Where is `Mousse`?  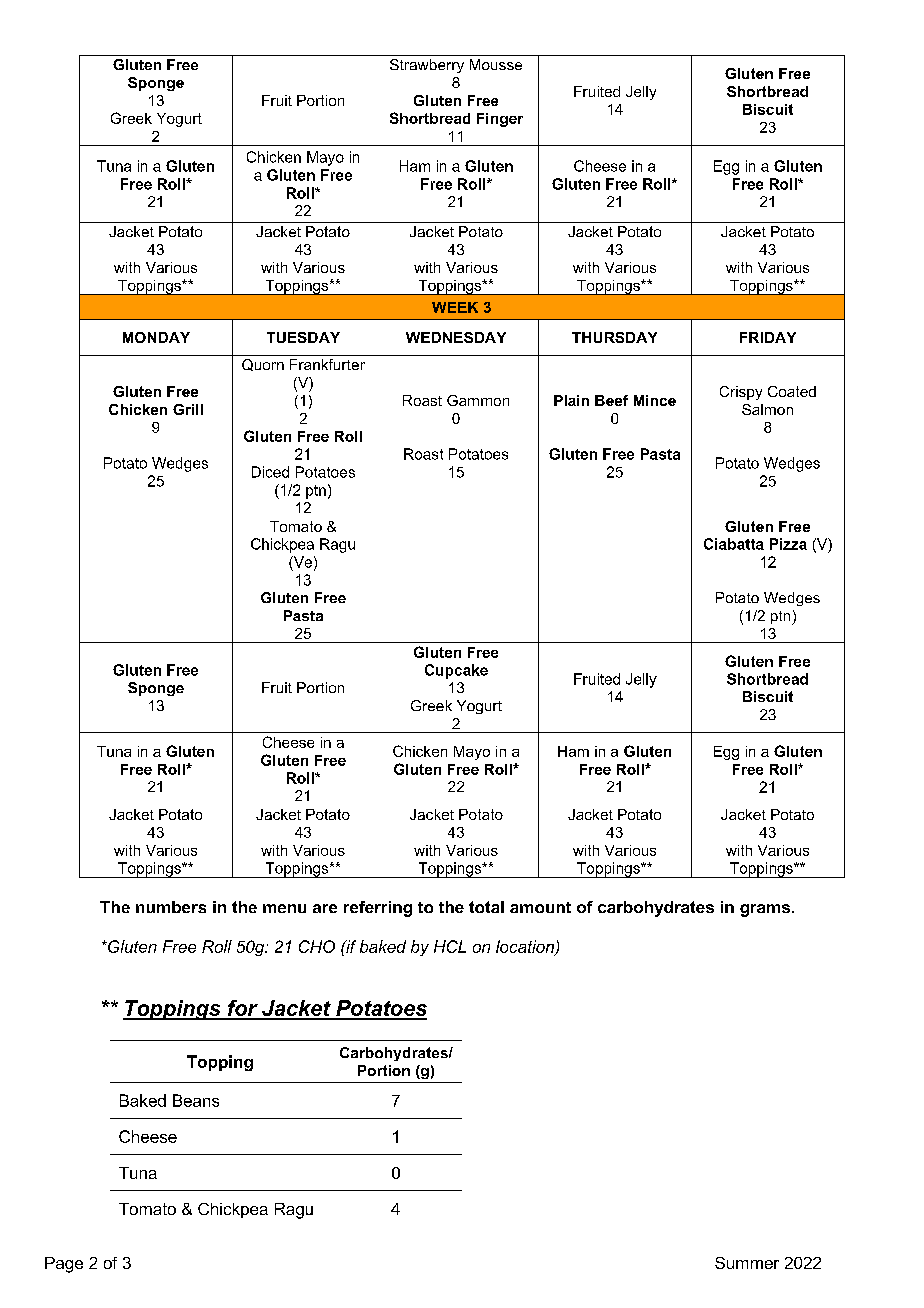 Mousse is located at coordinates (496, 64).
